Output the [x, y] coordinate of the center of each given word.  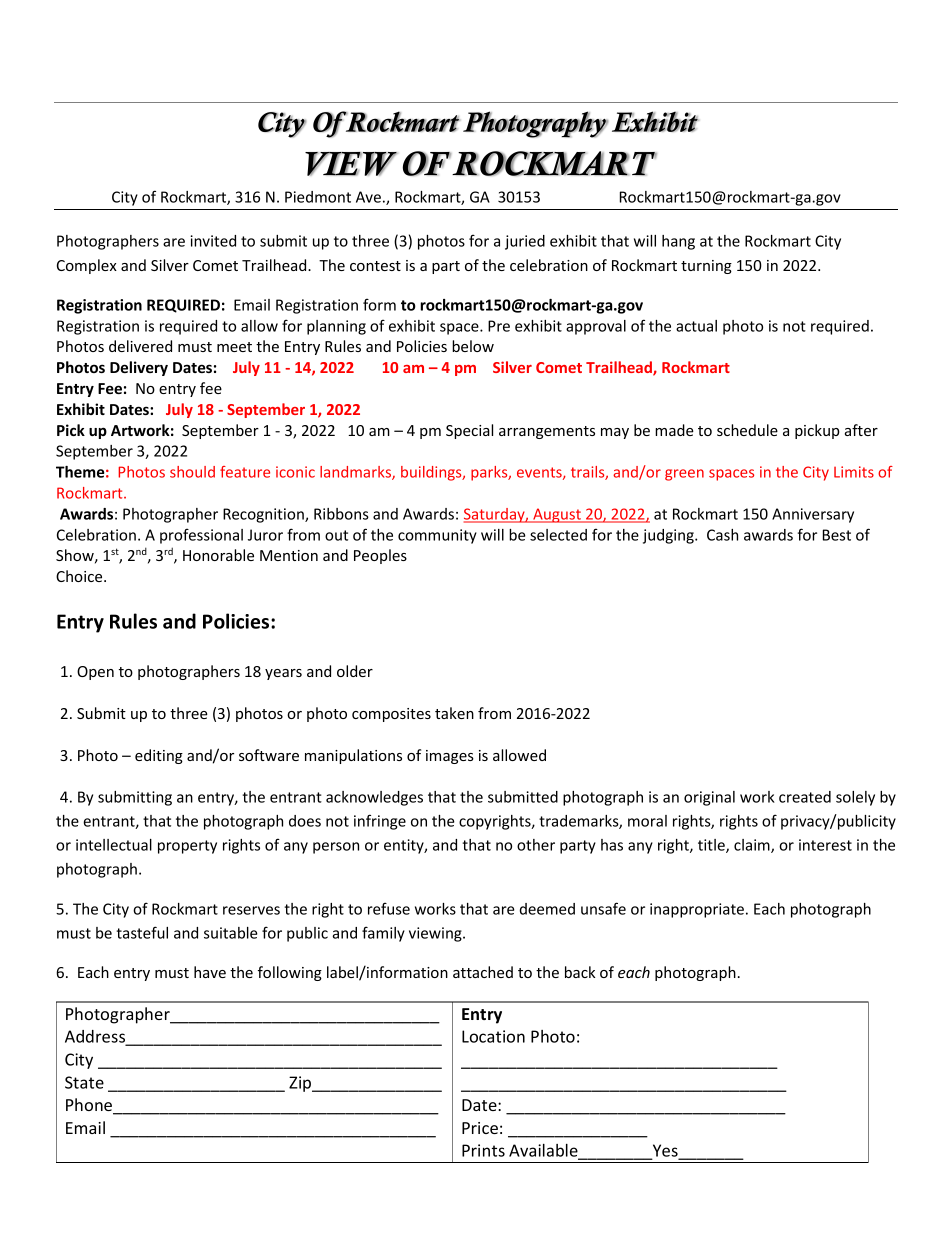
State [84, 1082]
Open [95, 673]
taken [454, 713]
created [805, 797]
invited [213, 241]
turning [706, 267]
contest [375, 266]
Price [480, 1128]
